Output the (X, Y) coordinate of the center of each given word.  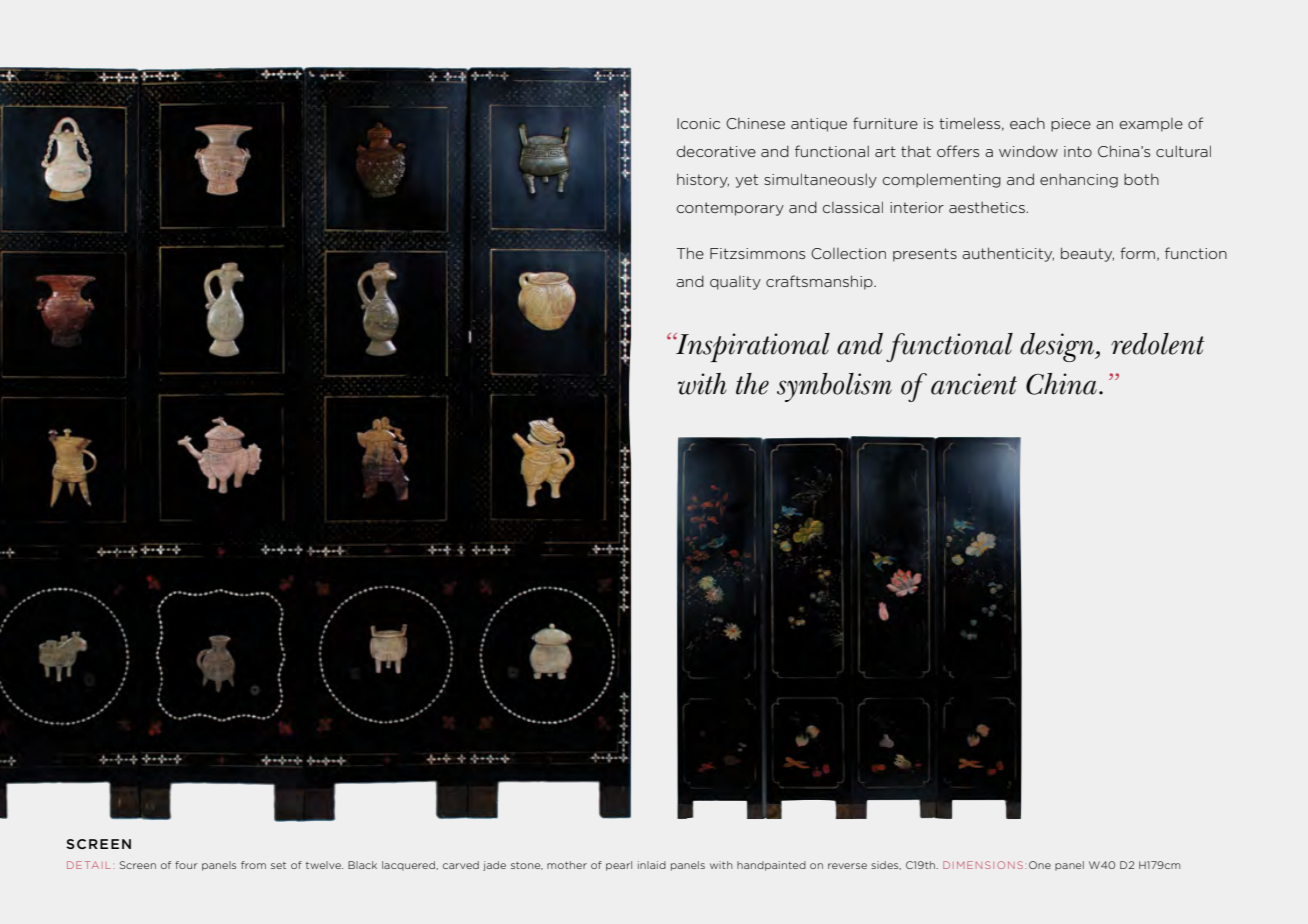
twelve (324, 865)
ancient (974, 384)
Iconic (698, 123)
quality (735, 283)
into (1078, 151)
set (278, 865)
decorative (716, 151)
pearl (619, 866)
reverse (847, 866)
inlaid (652, 865)
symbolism (834, 387)
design (1058, 347)
